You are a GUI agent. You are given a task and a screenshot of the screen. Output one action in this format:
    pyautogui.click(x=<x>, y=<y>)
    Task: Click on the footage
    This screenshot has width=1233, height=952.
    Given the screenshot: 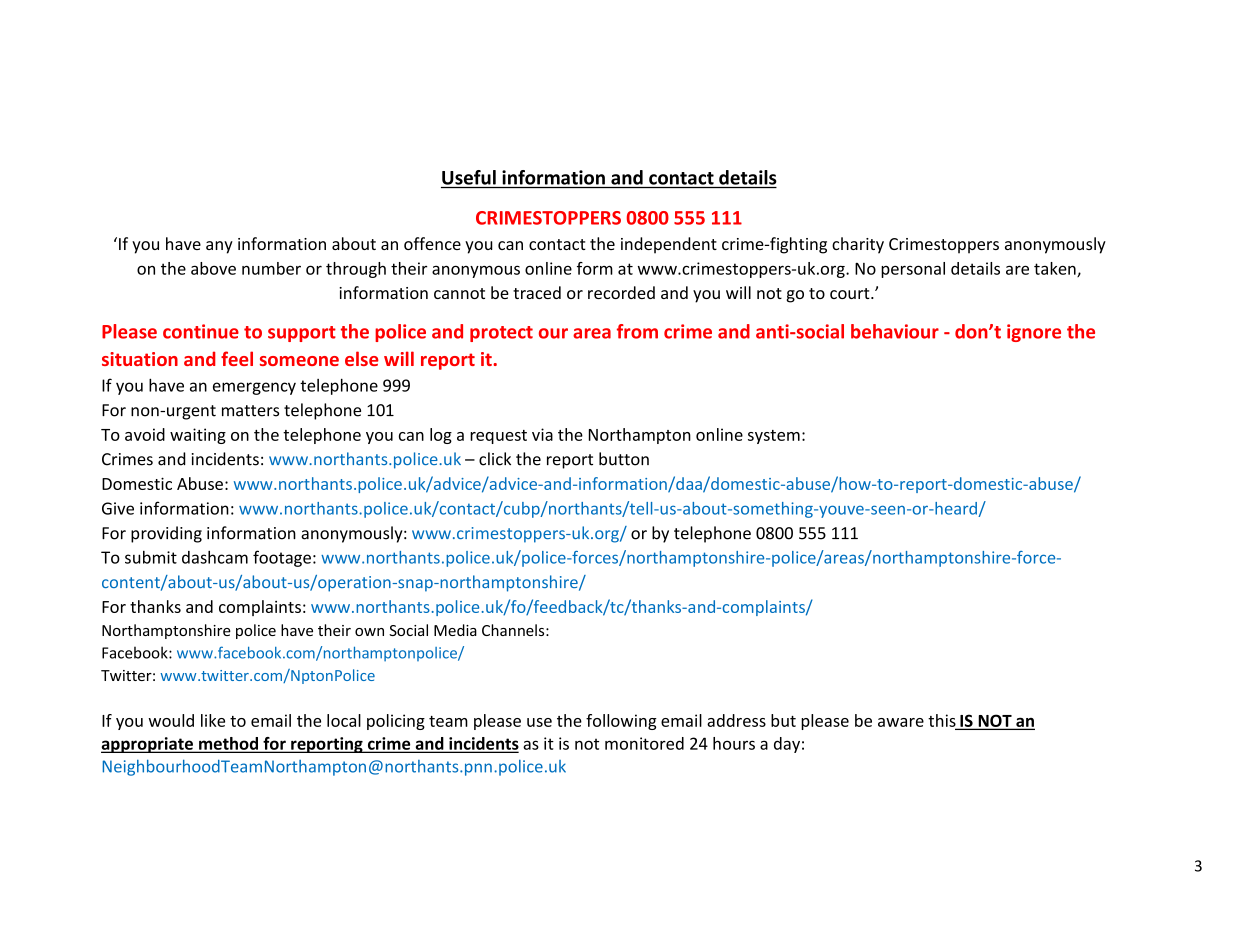 What is the action you would take?
    pyautogui.click(x=282, y=558)
